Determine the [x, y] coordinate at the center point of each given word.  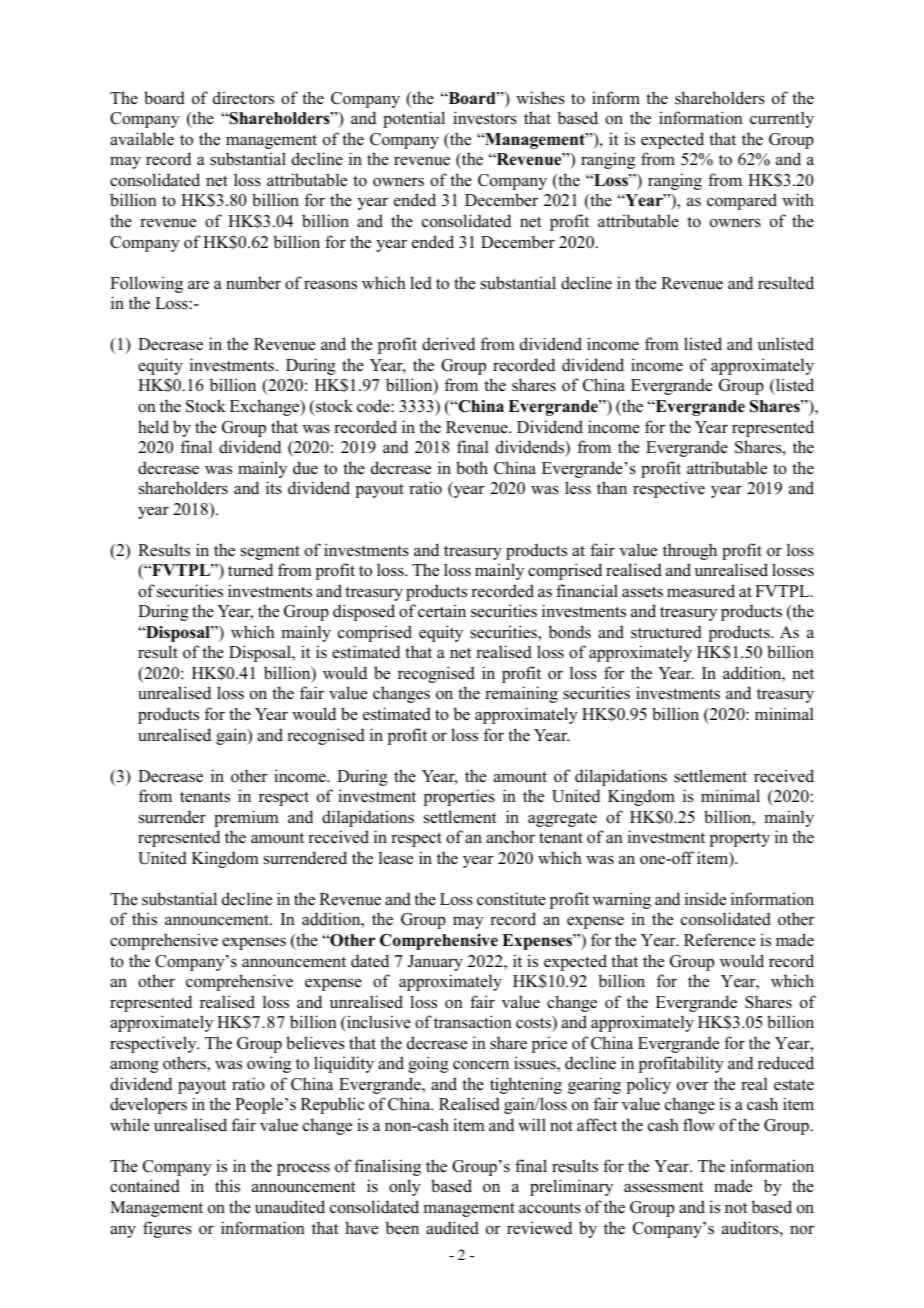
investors [485, 118]
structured [666, 632]
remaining [521, 694]
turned [250, 570]
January [435, 963]
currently [782, 119]
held [153, 427]
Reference [720, 940]
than [612, 487]
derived [448, 344]
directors [243, 98]
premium [246, 818]
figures [167, 1229]
